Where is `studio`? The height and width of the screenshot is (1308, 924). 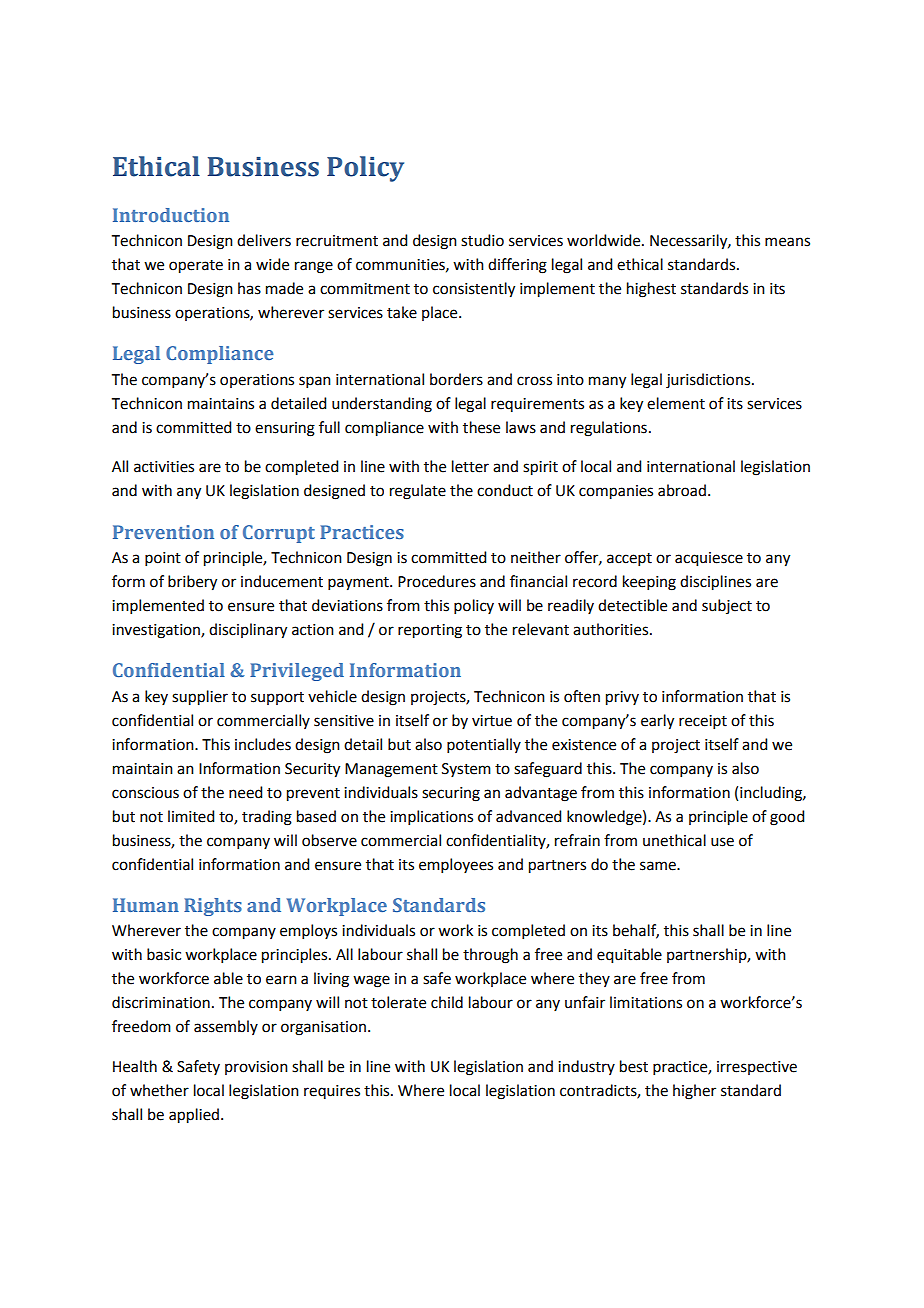
studio is located at coordinates (482, 240).
